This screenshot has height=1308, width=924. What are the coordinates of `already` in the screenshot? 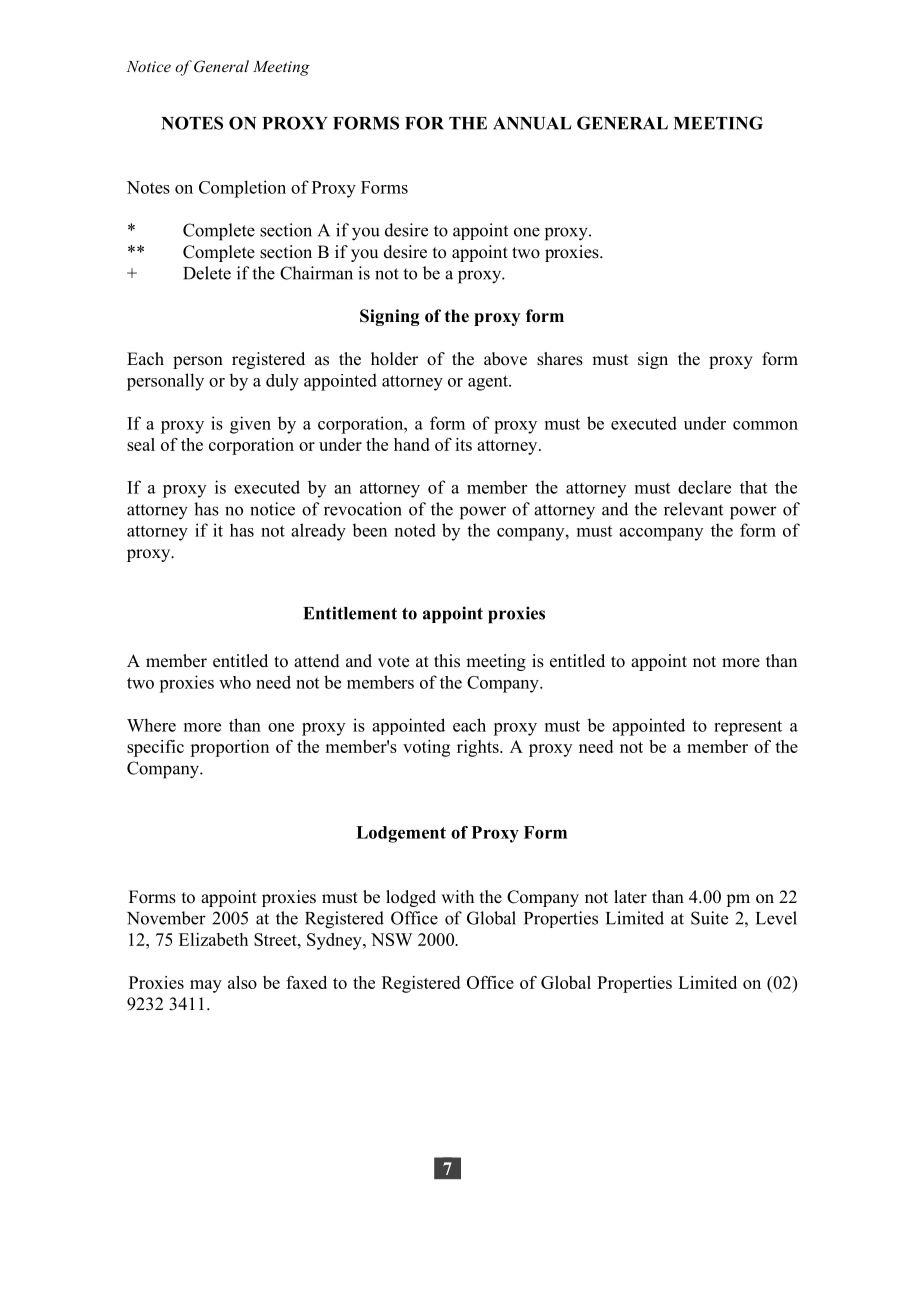 It's located at (318, 532).
